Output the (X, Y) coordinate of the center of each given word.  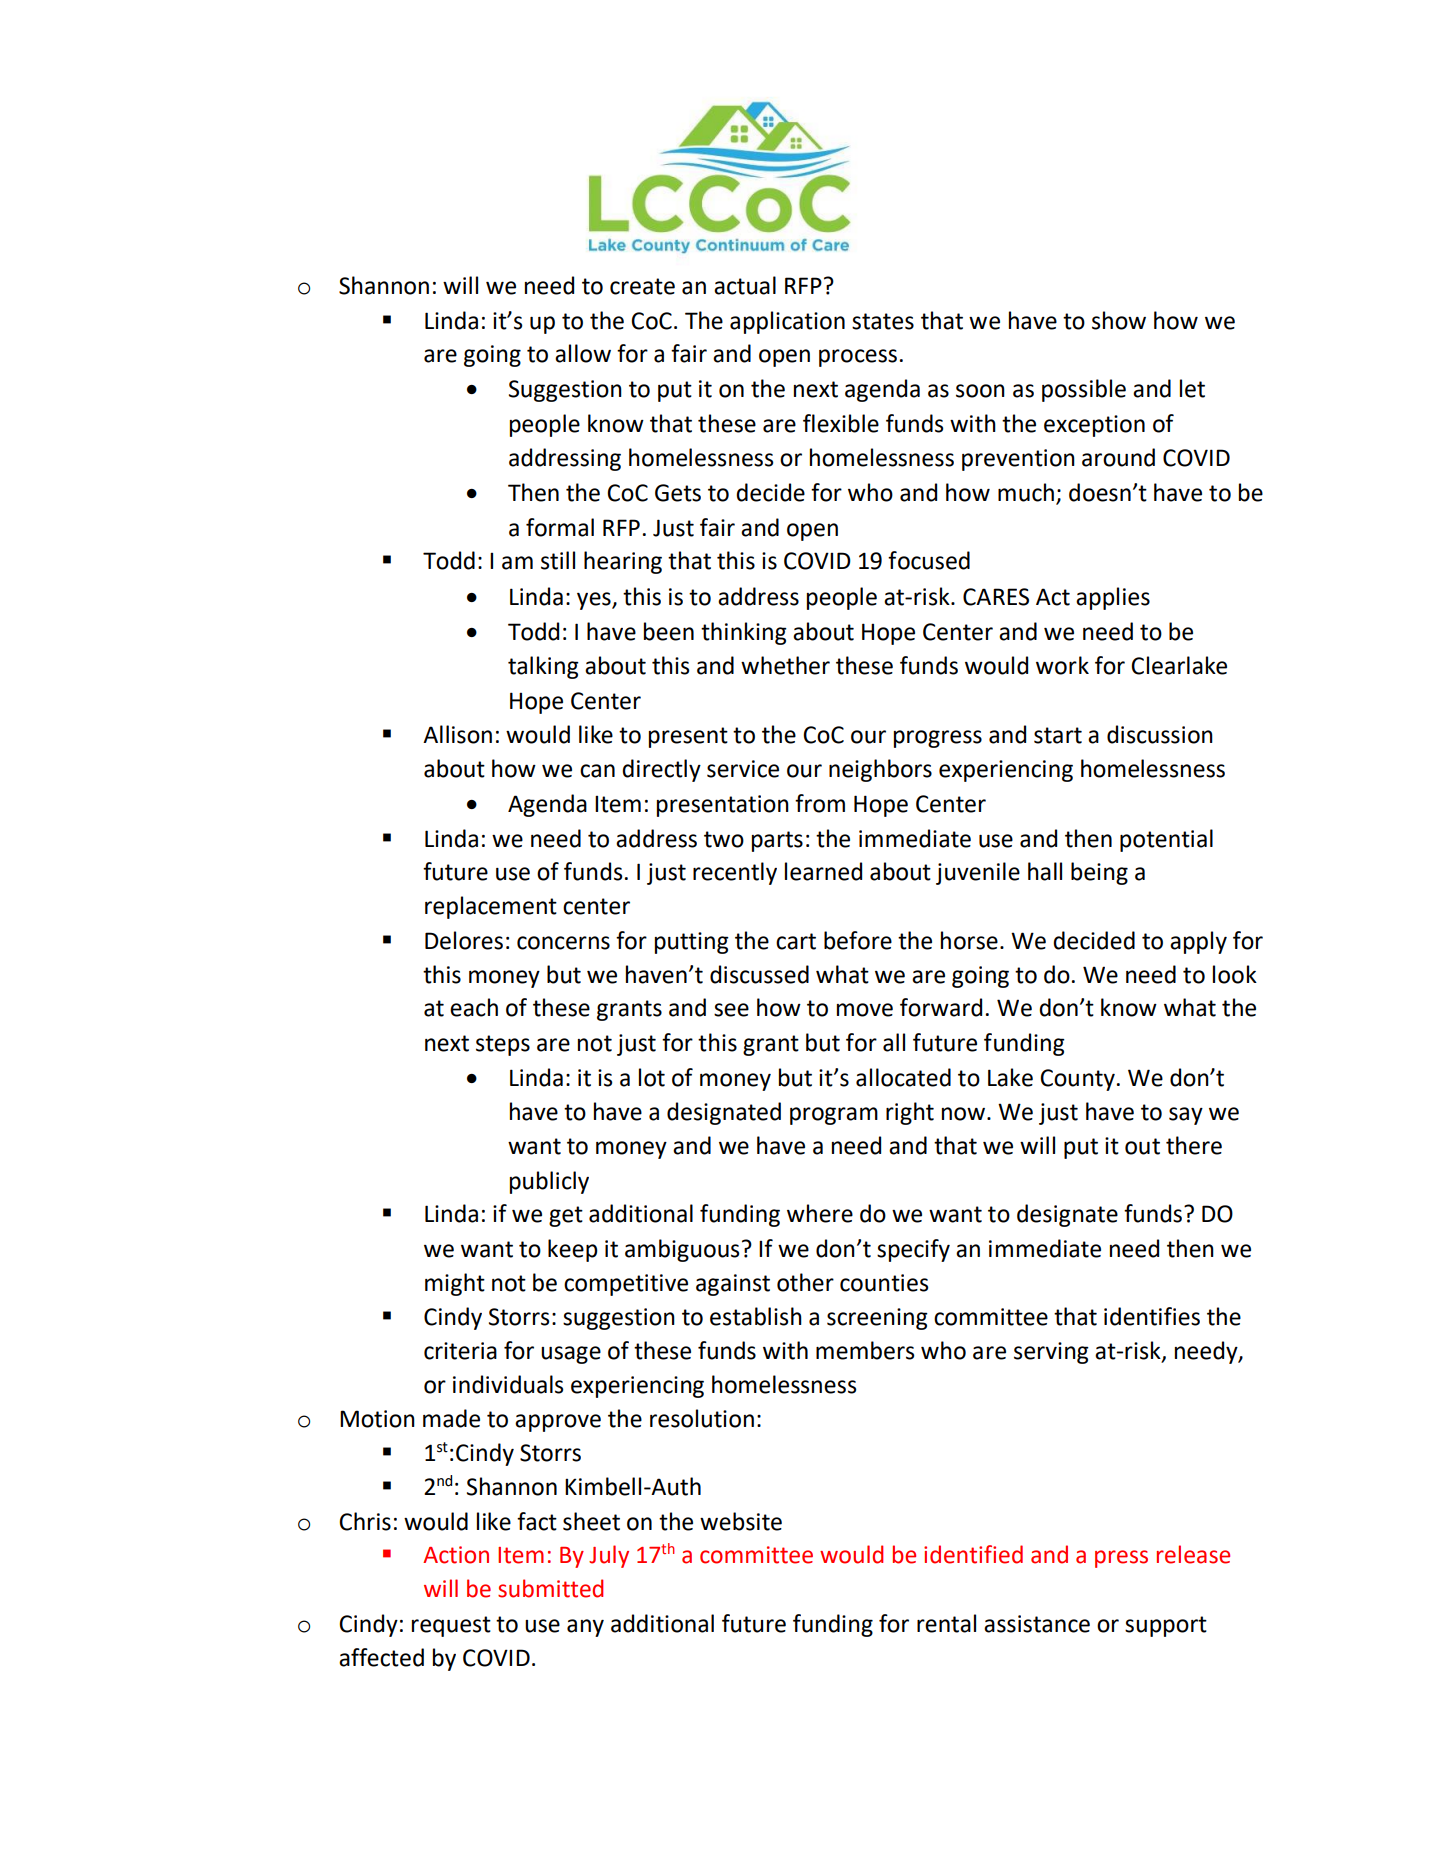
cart (796, 941)
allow (583, 353)
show (1119, 320)
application (787, 322)
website (741, 1521)
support (1166, 1626)
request (451, 1626)
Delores (464, 940)
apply (1198, 942)
